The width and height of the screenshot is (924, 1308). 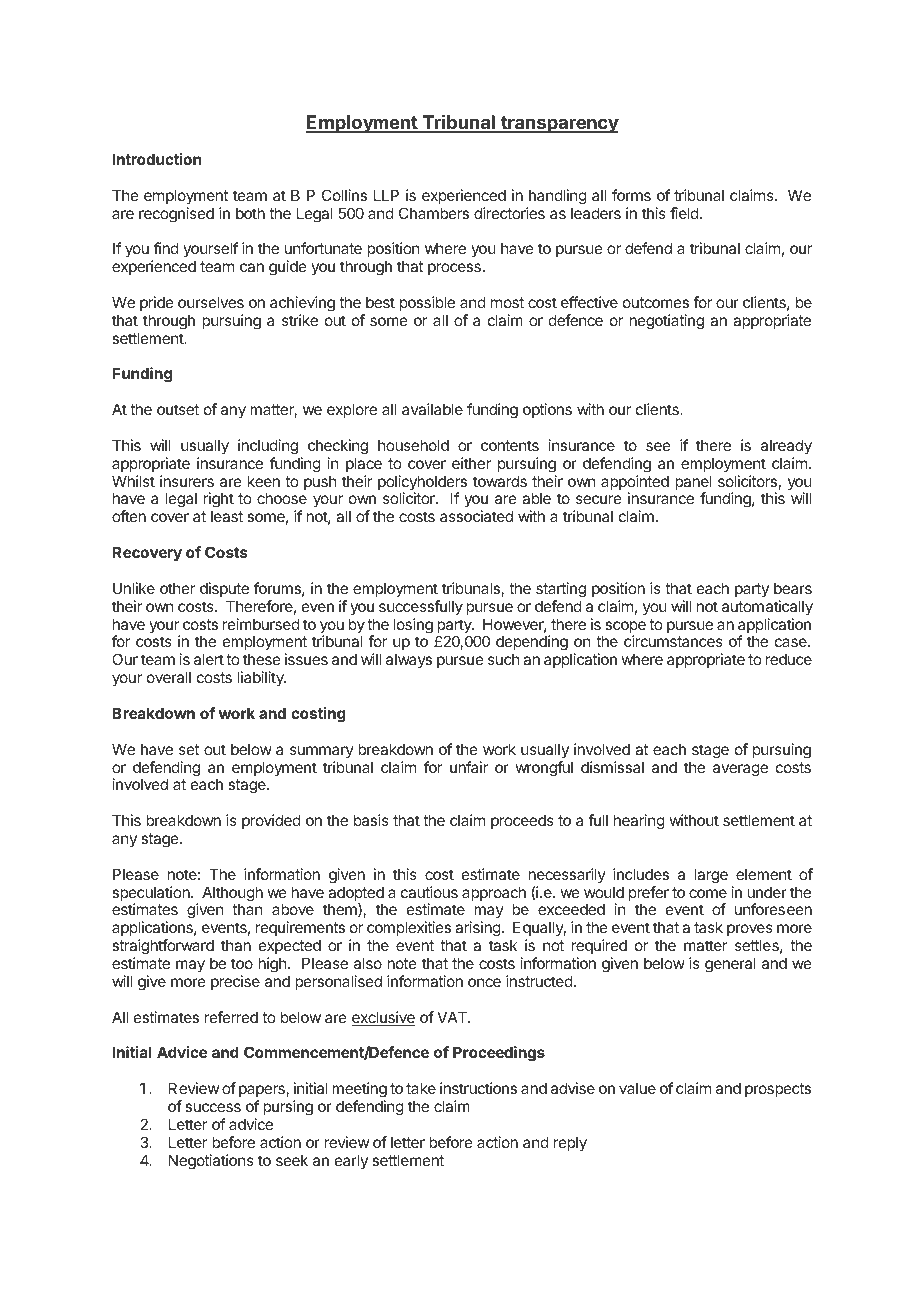 I want to click on either, so click(x=471, y=463).
